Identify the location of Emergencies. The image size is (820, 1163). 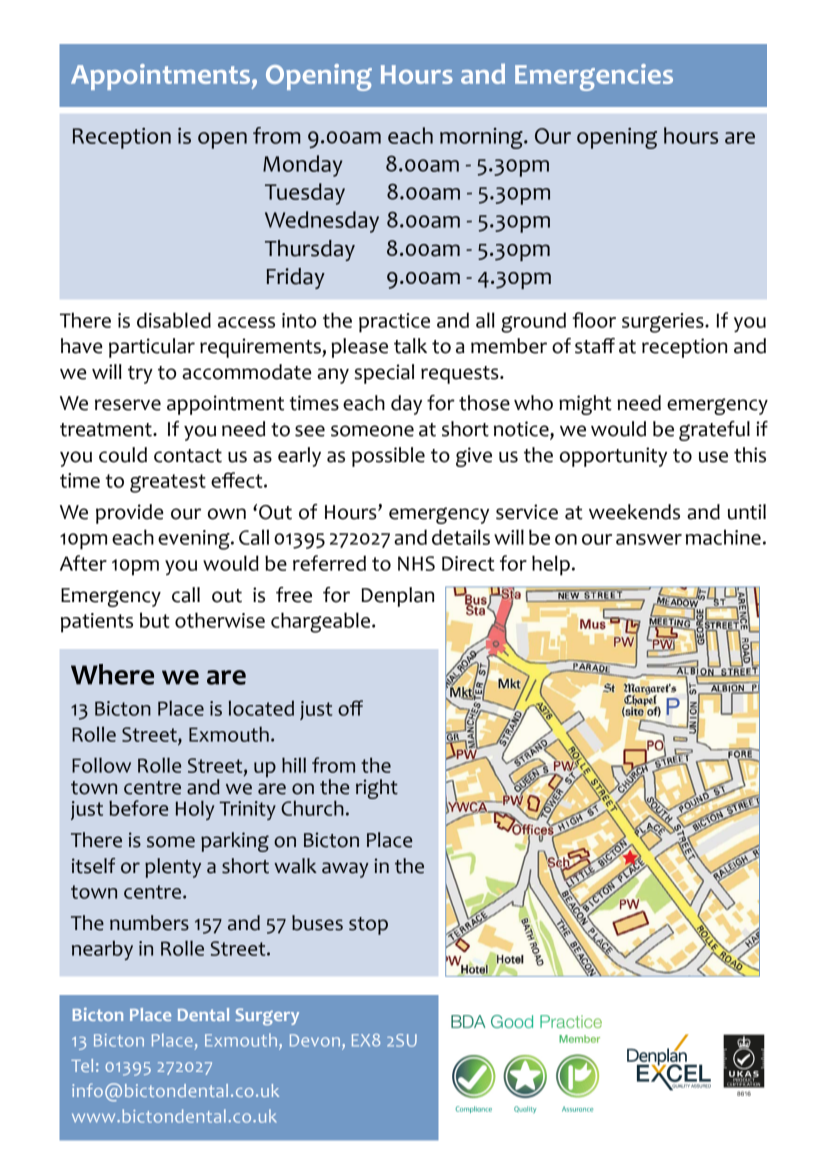
(594, 77).
